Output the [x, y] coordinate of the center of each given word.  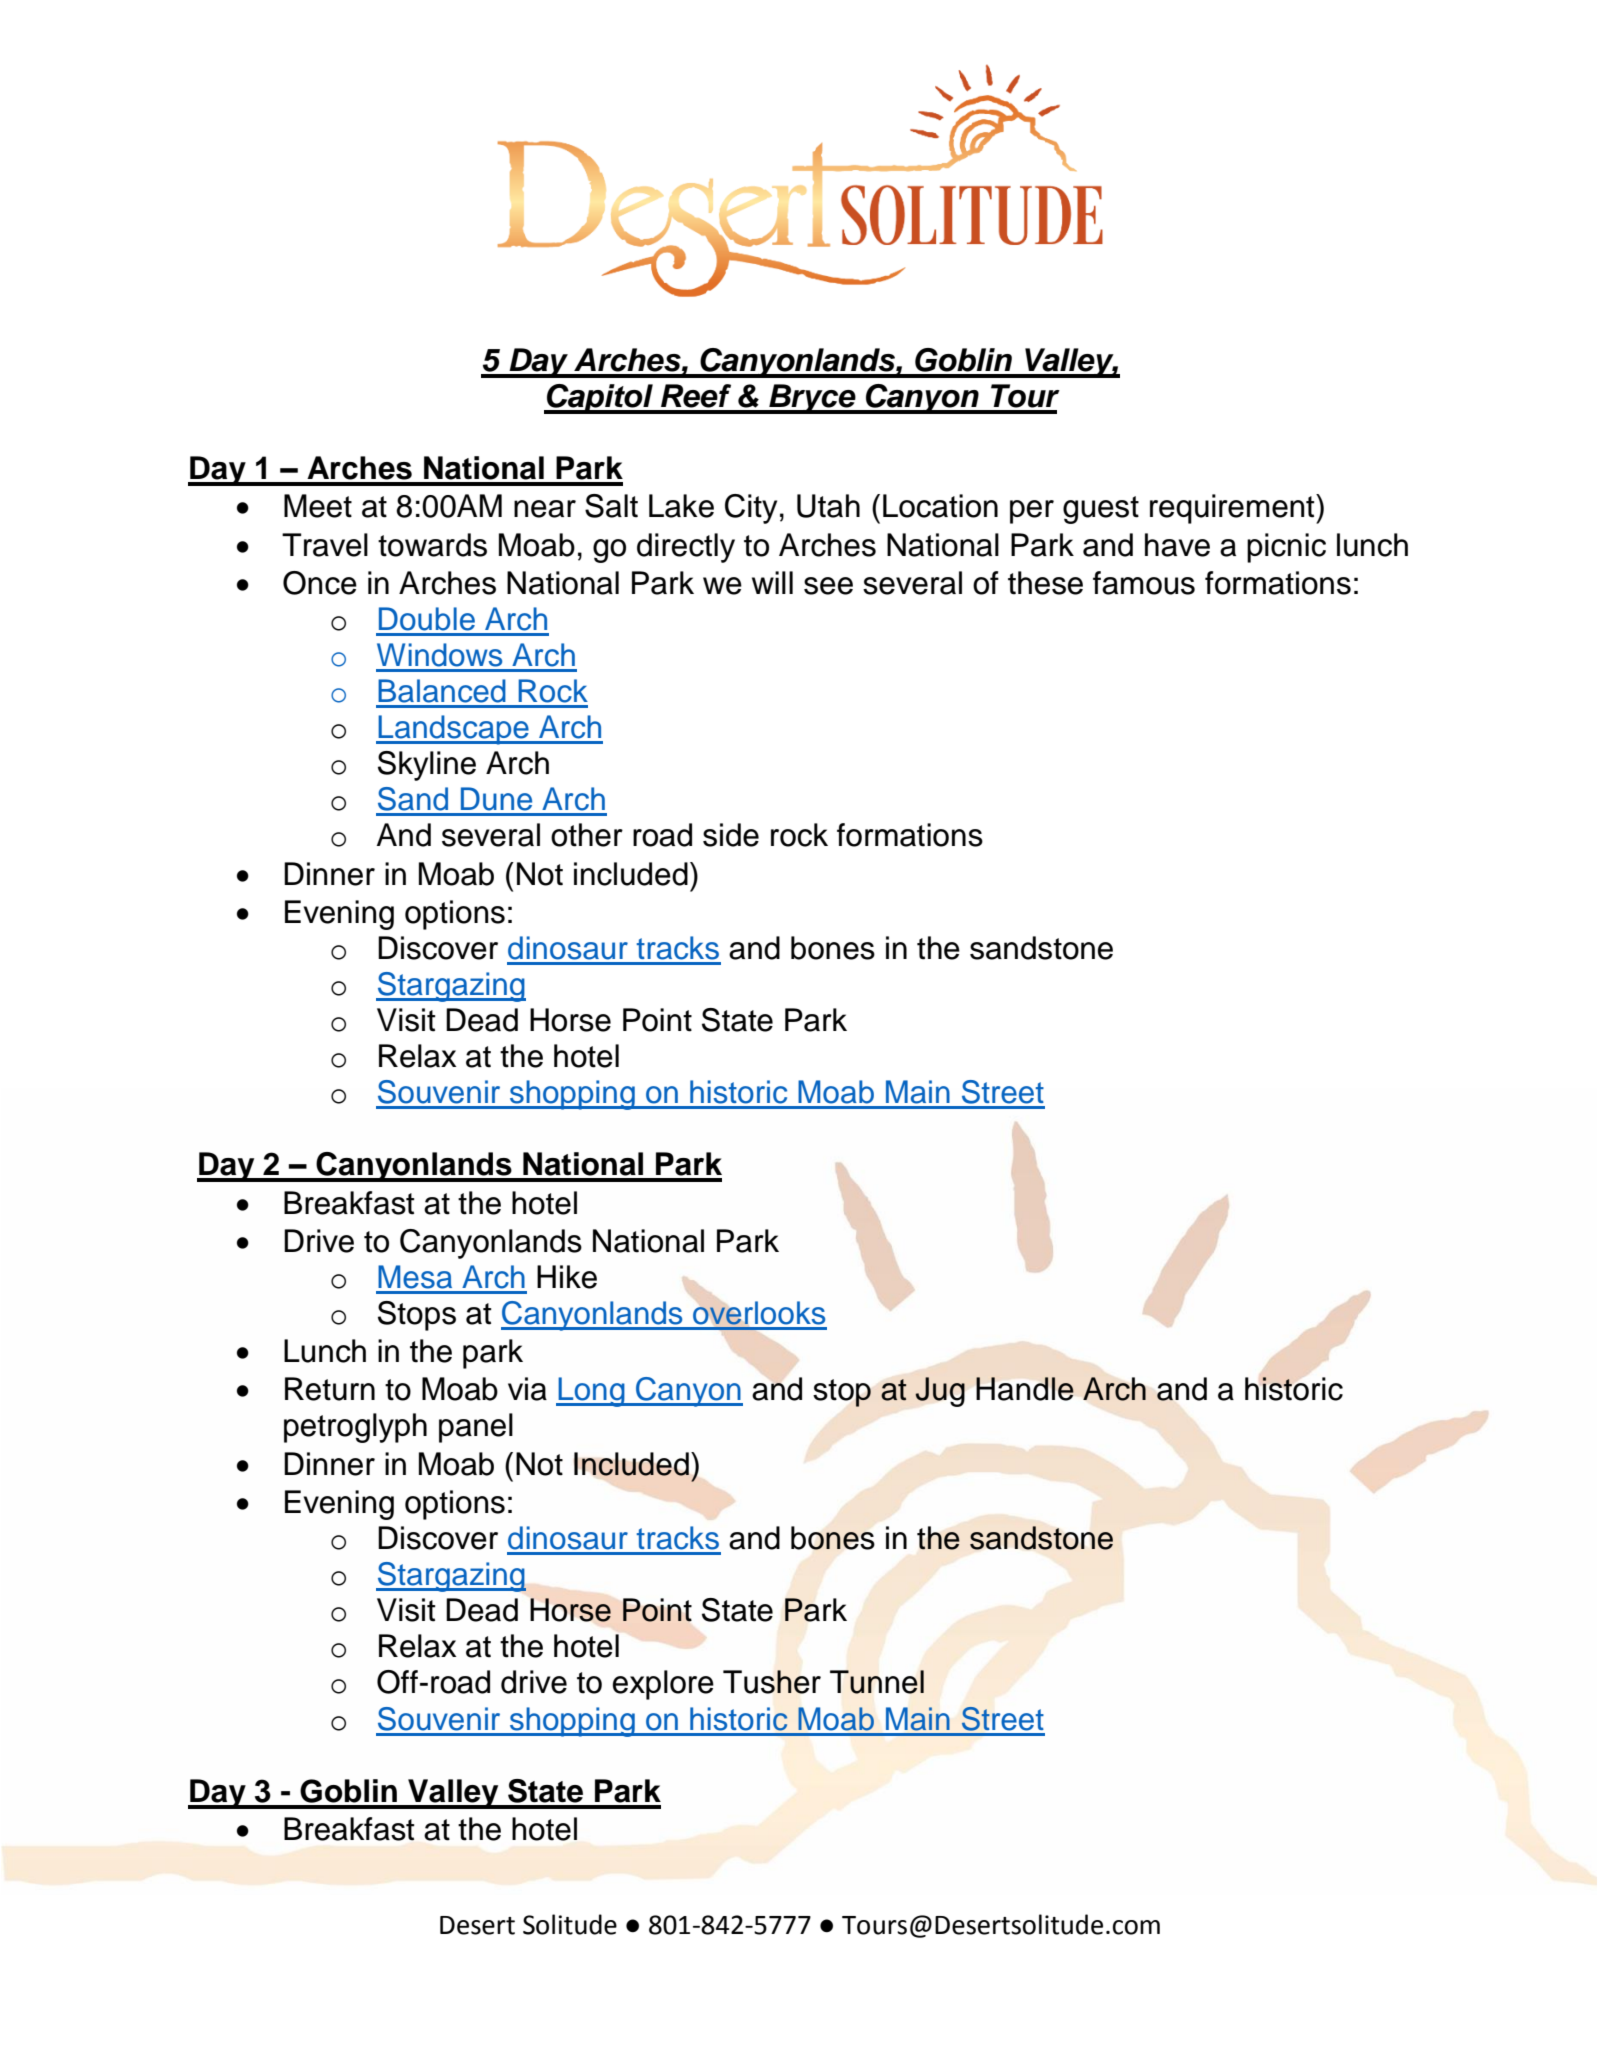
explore [663, 1685]
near [545, 509]
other [587, 835]
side [731, 835]
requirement [1233, 509]
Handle [1025, 1389]
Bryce [812, 399]
